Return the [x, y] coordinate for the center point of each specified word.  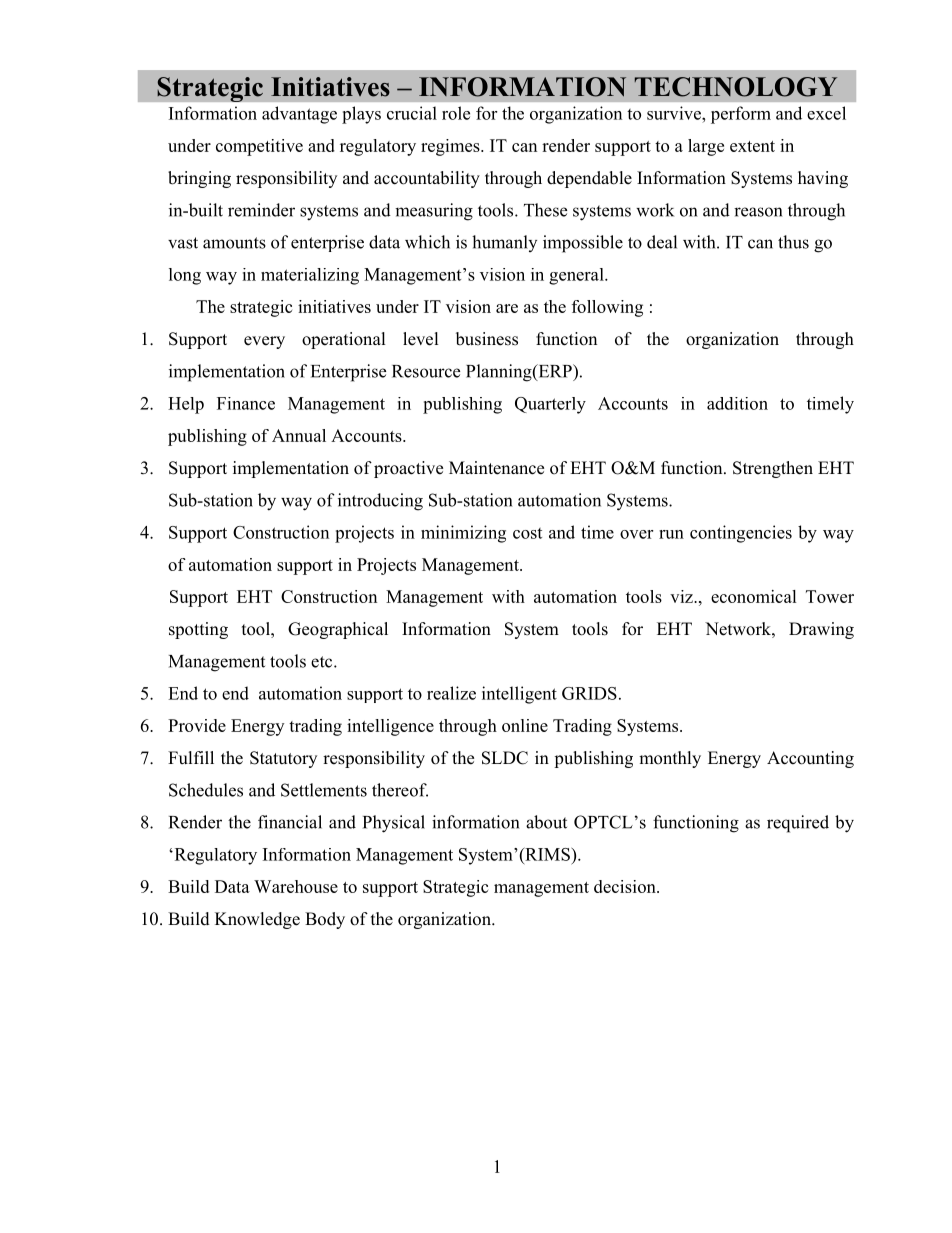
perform [741, 115]
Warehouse [296, 886]
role [456, 113]
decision [626, 886]
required [798, 824]
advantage [299, 115]
